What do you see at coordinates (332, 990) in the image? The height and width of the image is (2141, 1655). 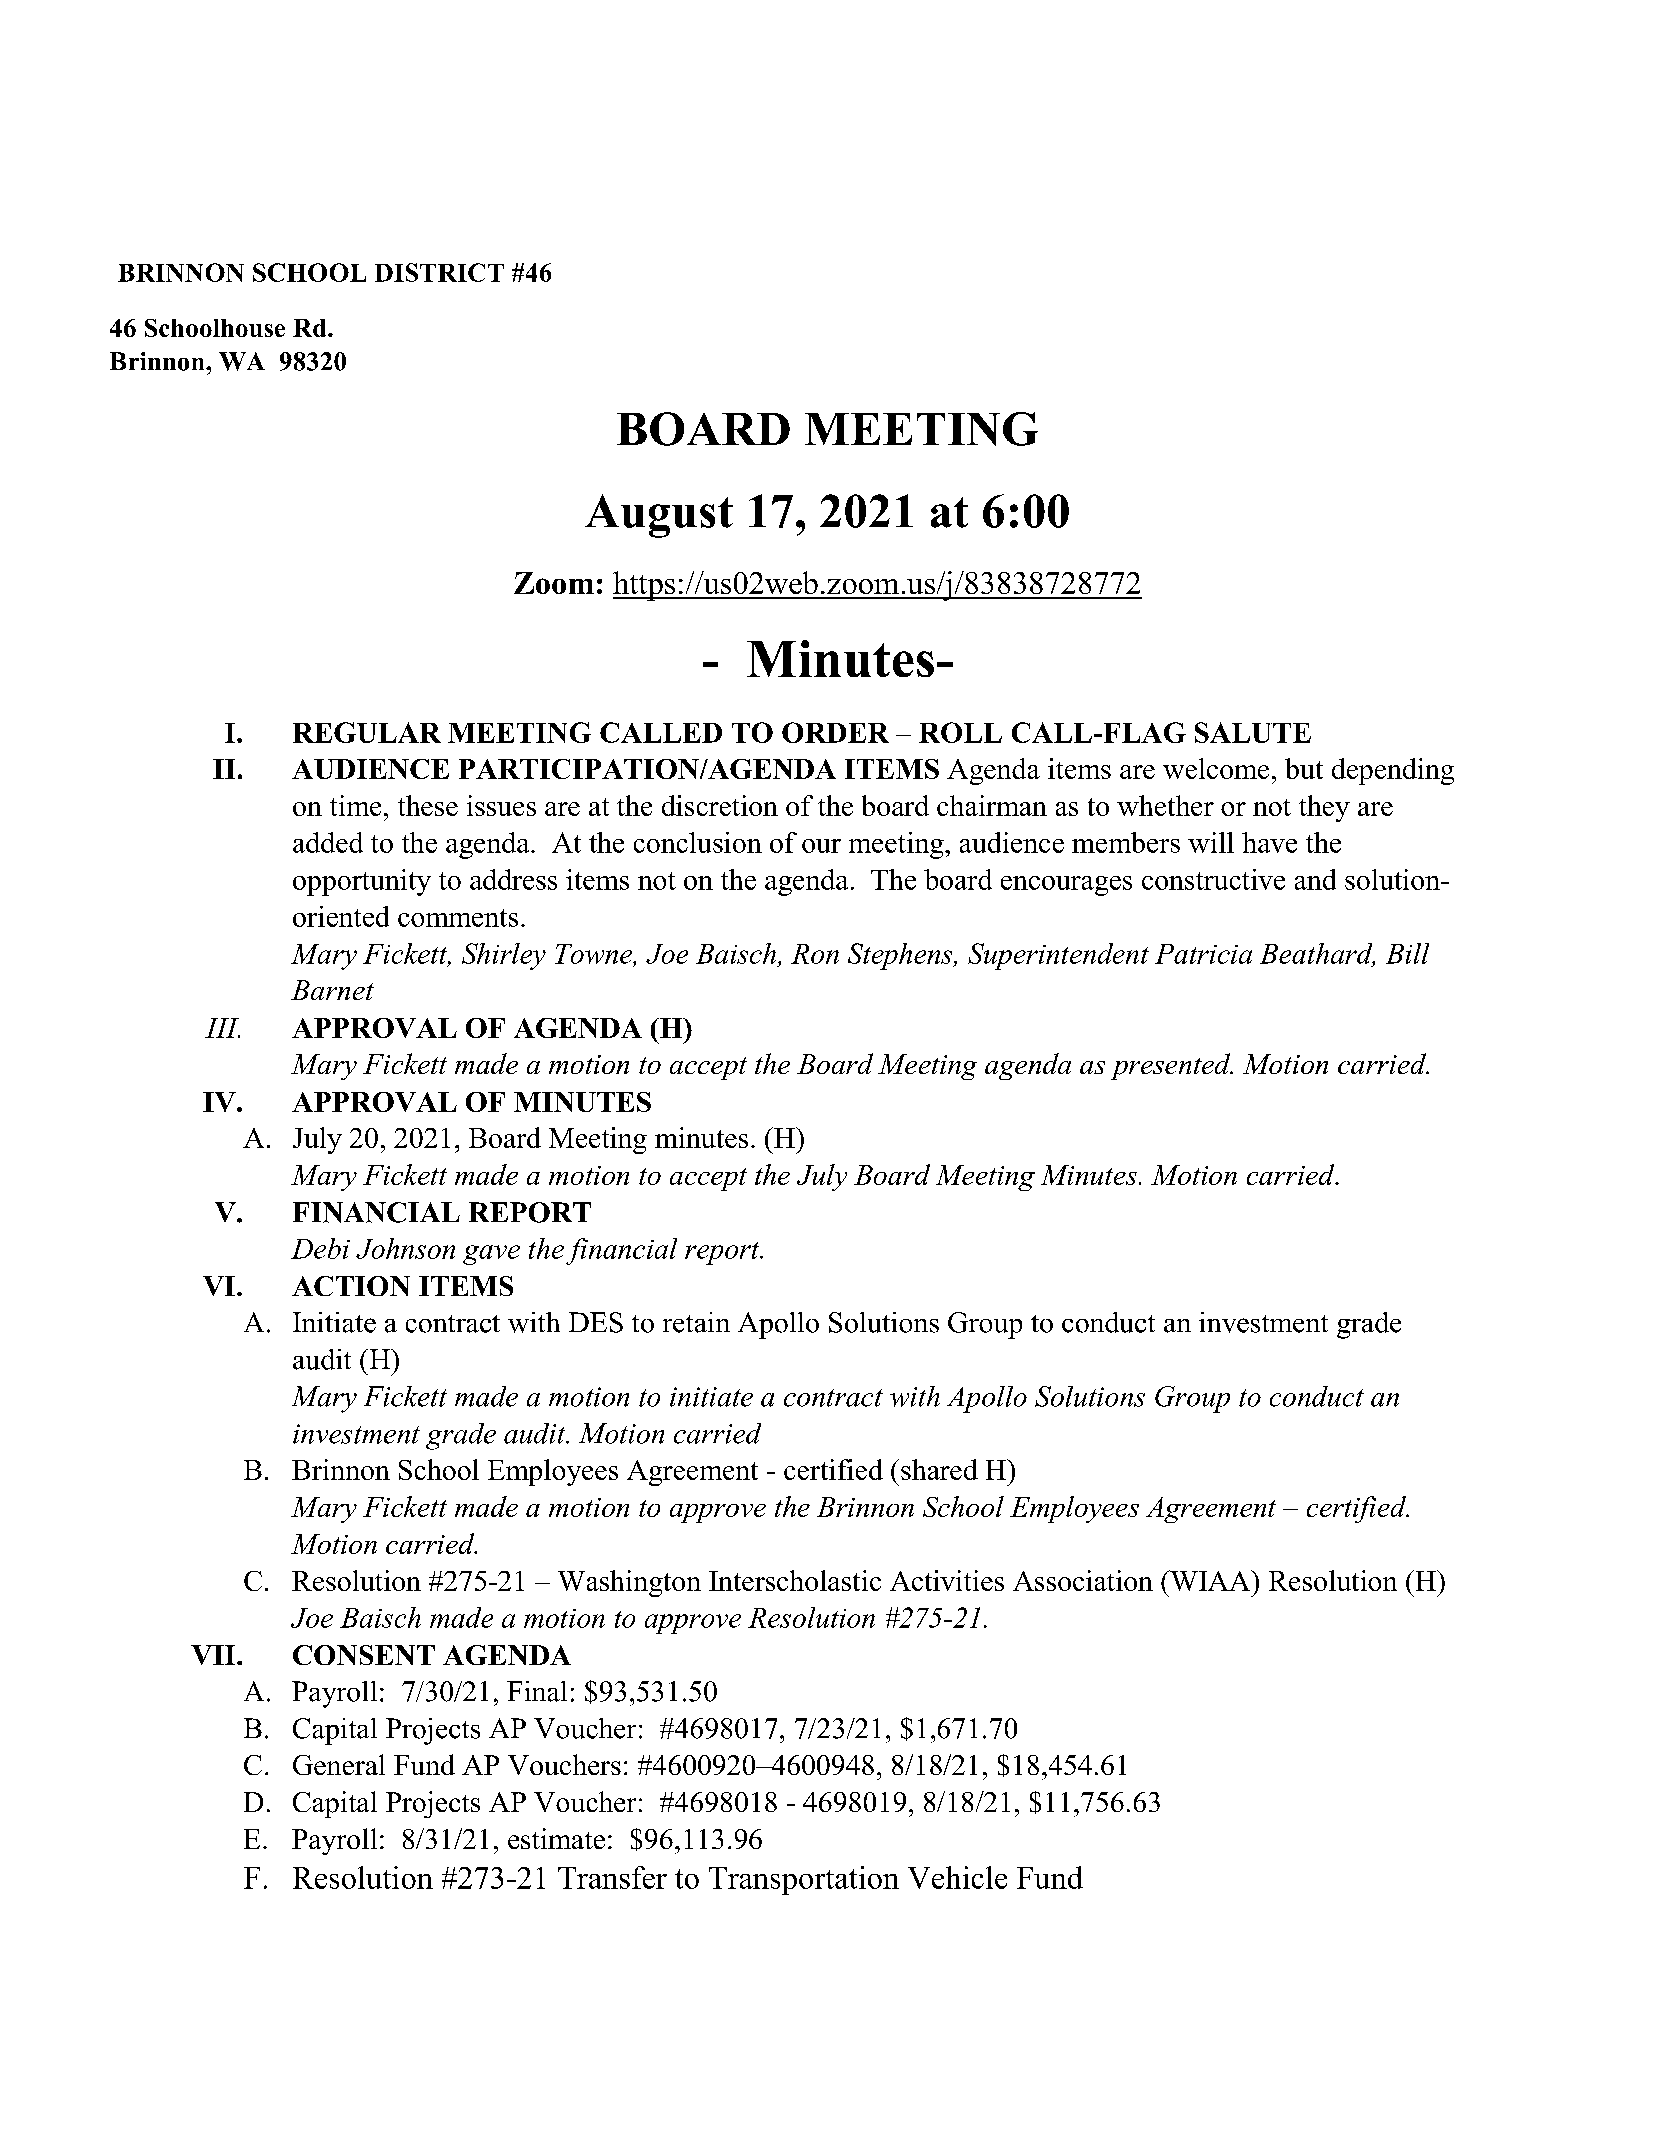 I see `Barnet` at bounding box center [332, 990].
